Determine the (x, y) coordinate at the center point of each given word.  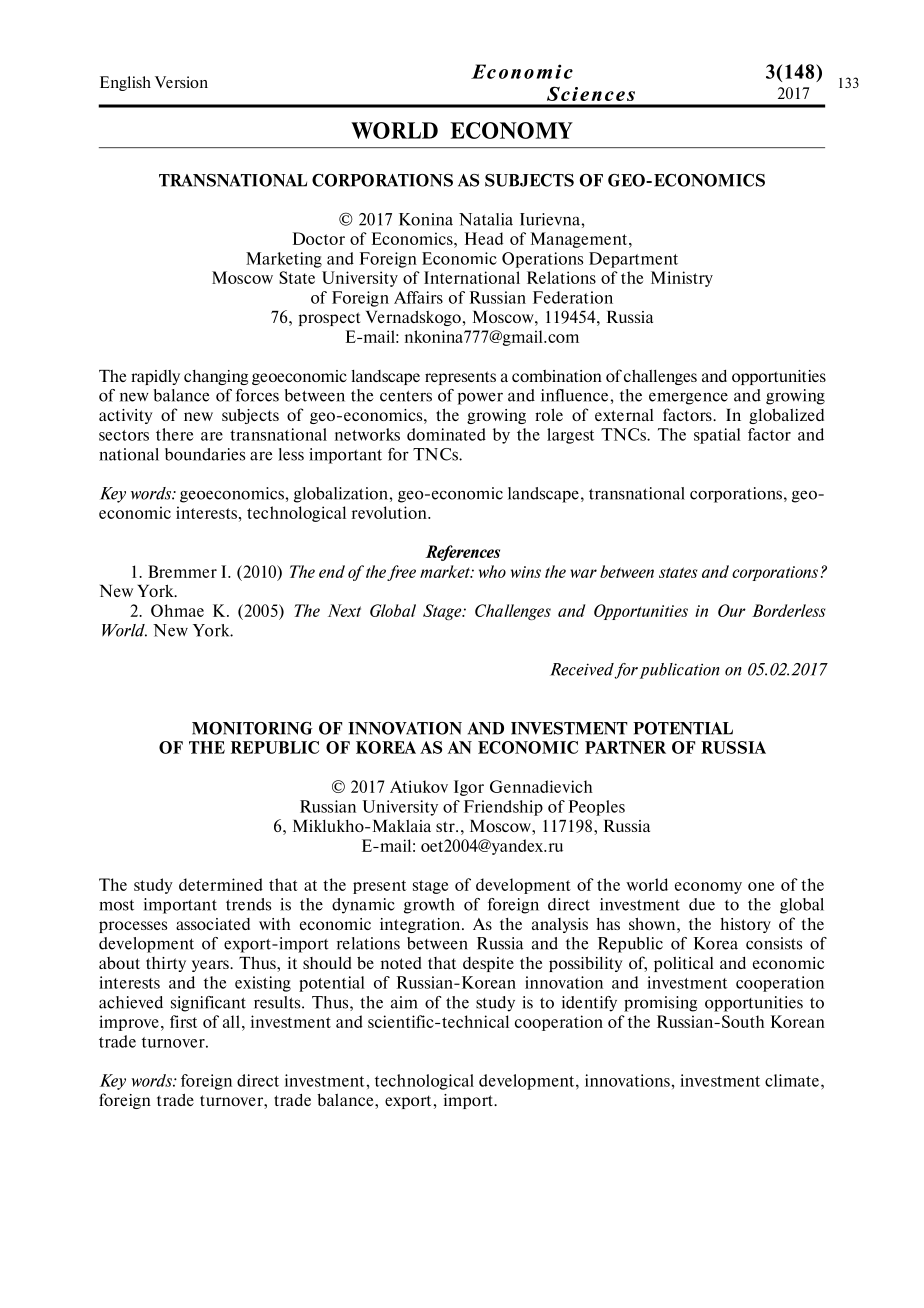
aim (404, 1002)
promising (660, 1004)
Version (181, 82)
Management (580, 240)
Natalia (486, 219)
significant (208, 1004)
